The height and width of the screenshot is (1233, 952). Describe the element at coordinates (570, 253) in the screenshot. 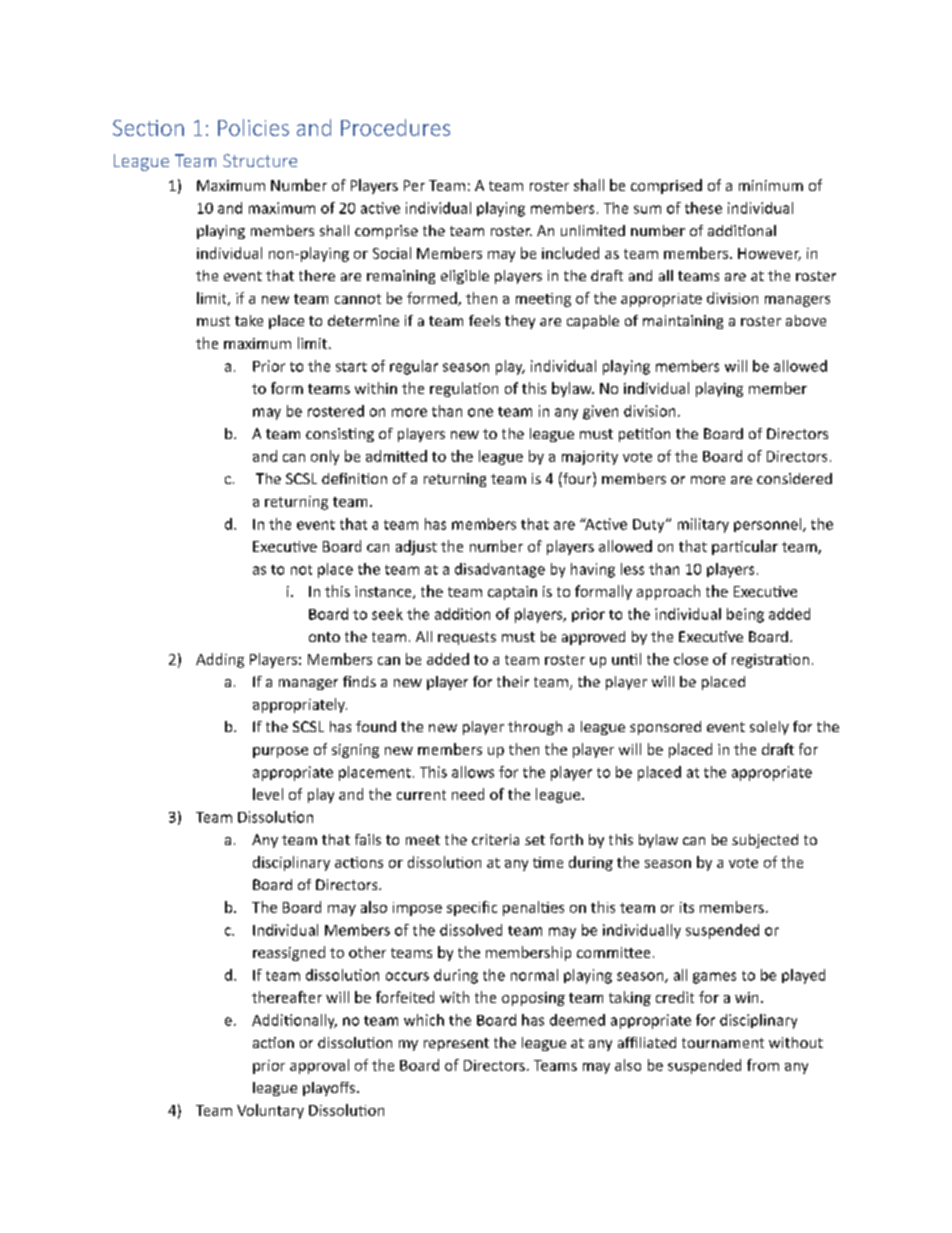

I see `included` at that location.
